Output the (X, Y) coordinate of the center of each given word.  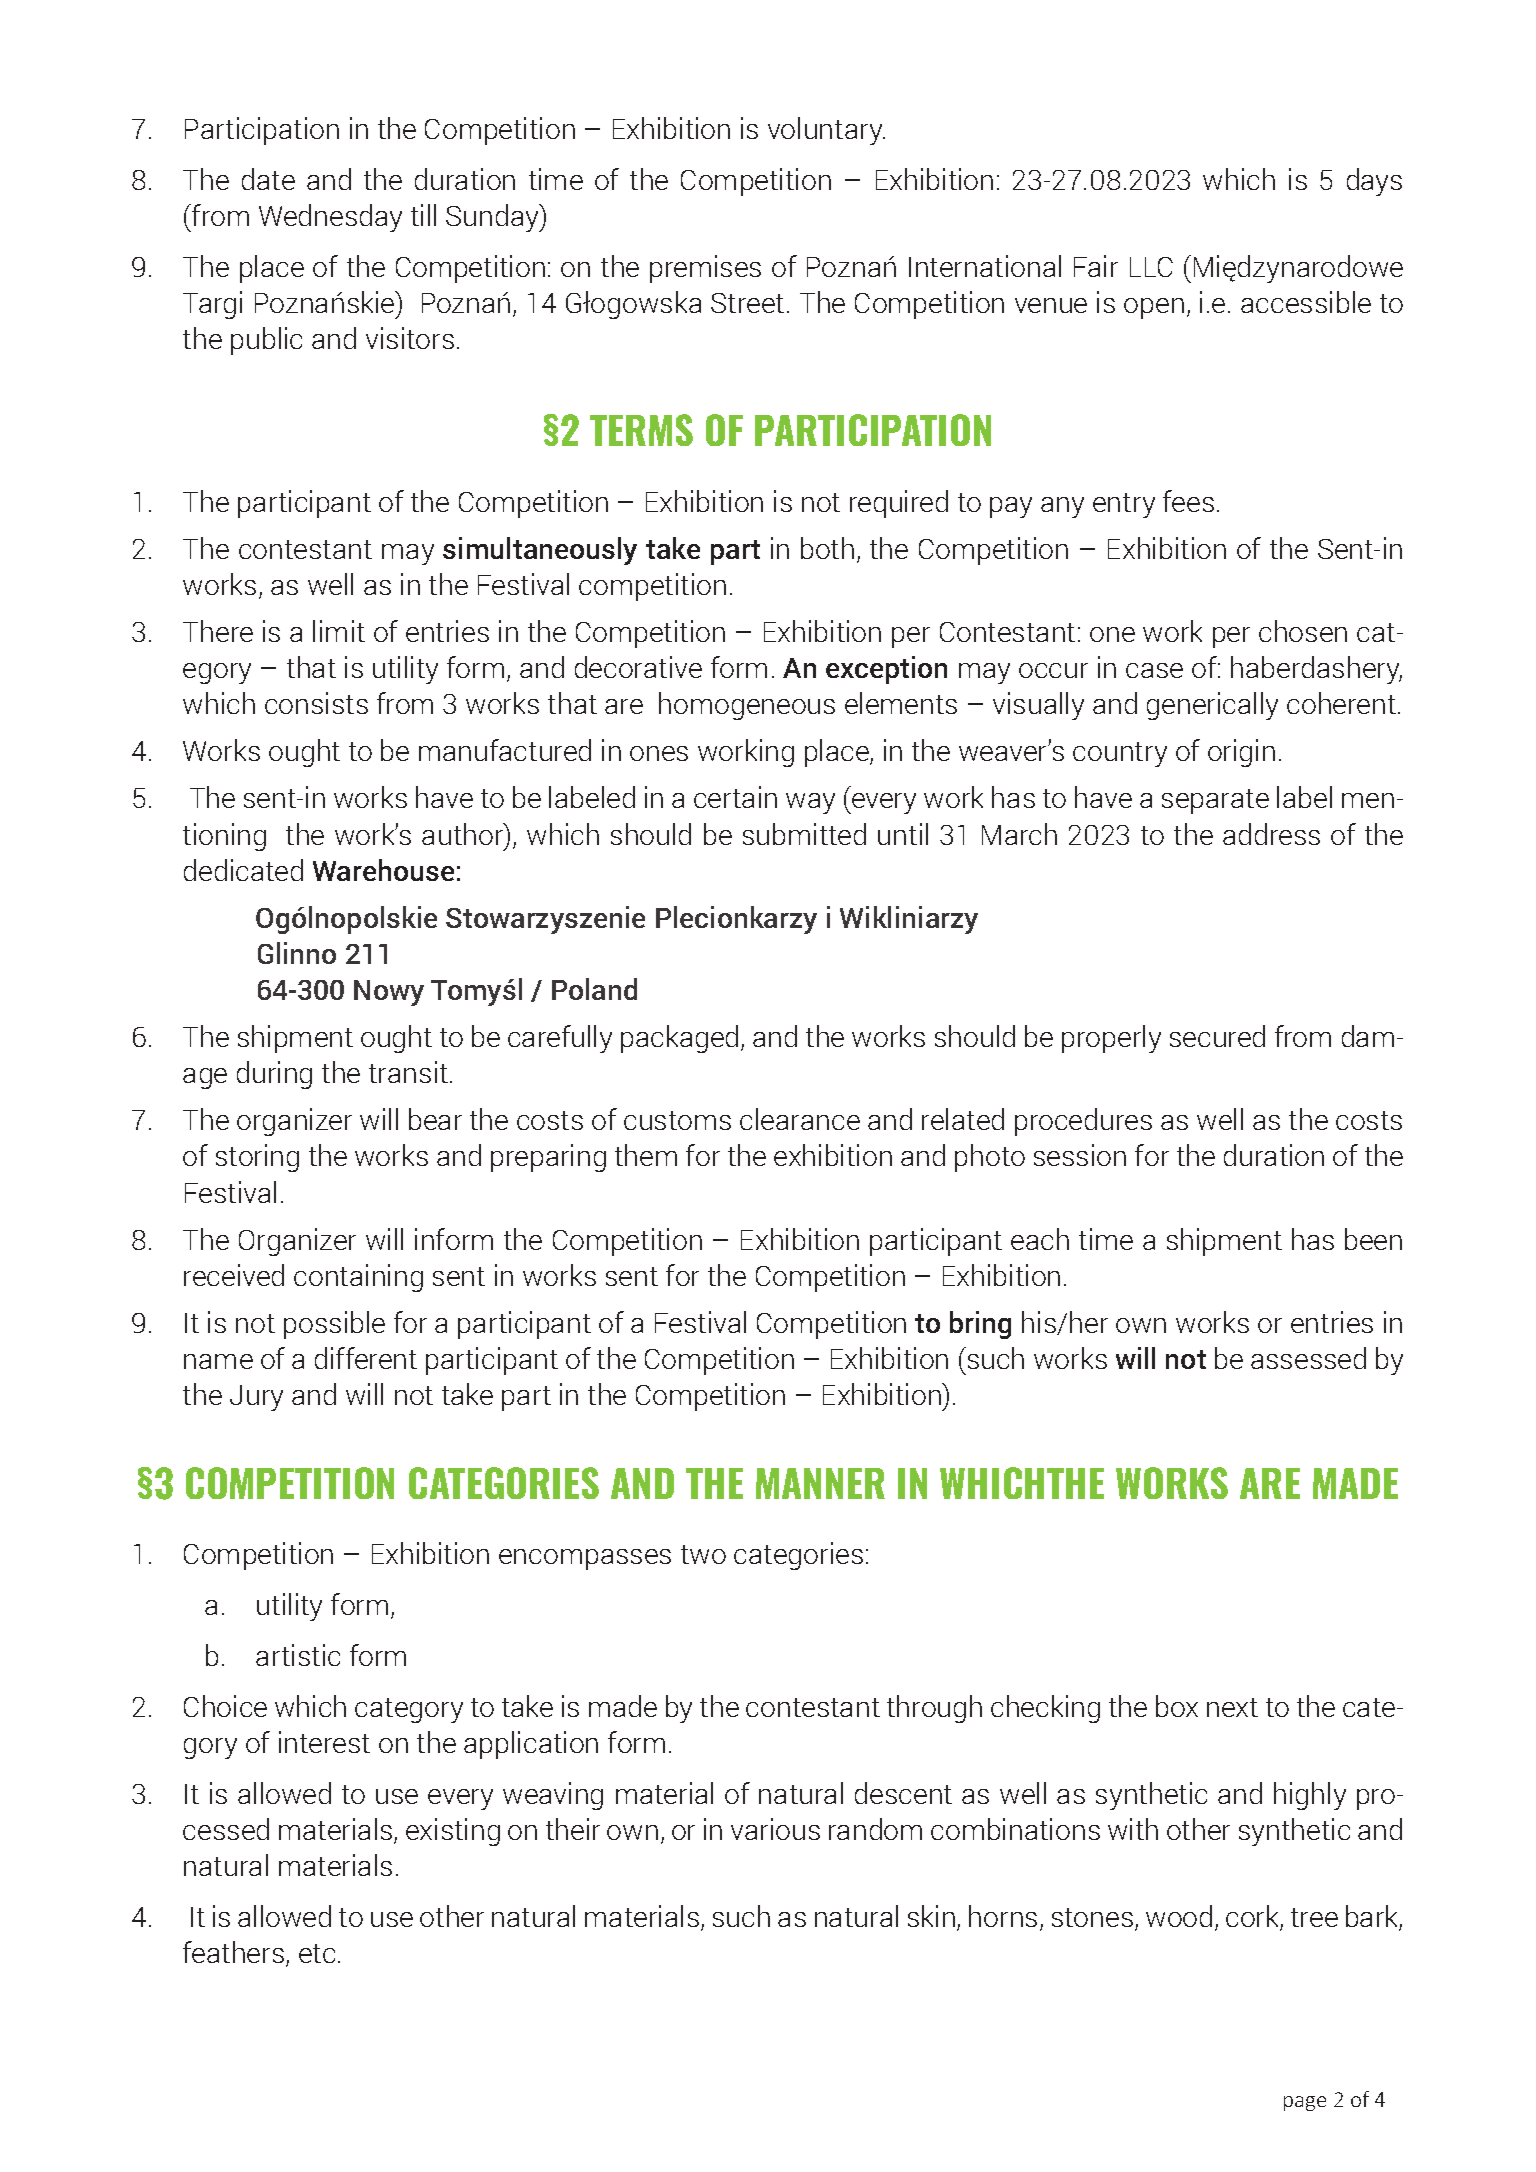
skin (931, 1916)
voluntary (826, 131)
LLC (1151, 267)
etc (317, 1953)
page (1305, 2103)
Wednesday (330, 218)
